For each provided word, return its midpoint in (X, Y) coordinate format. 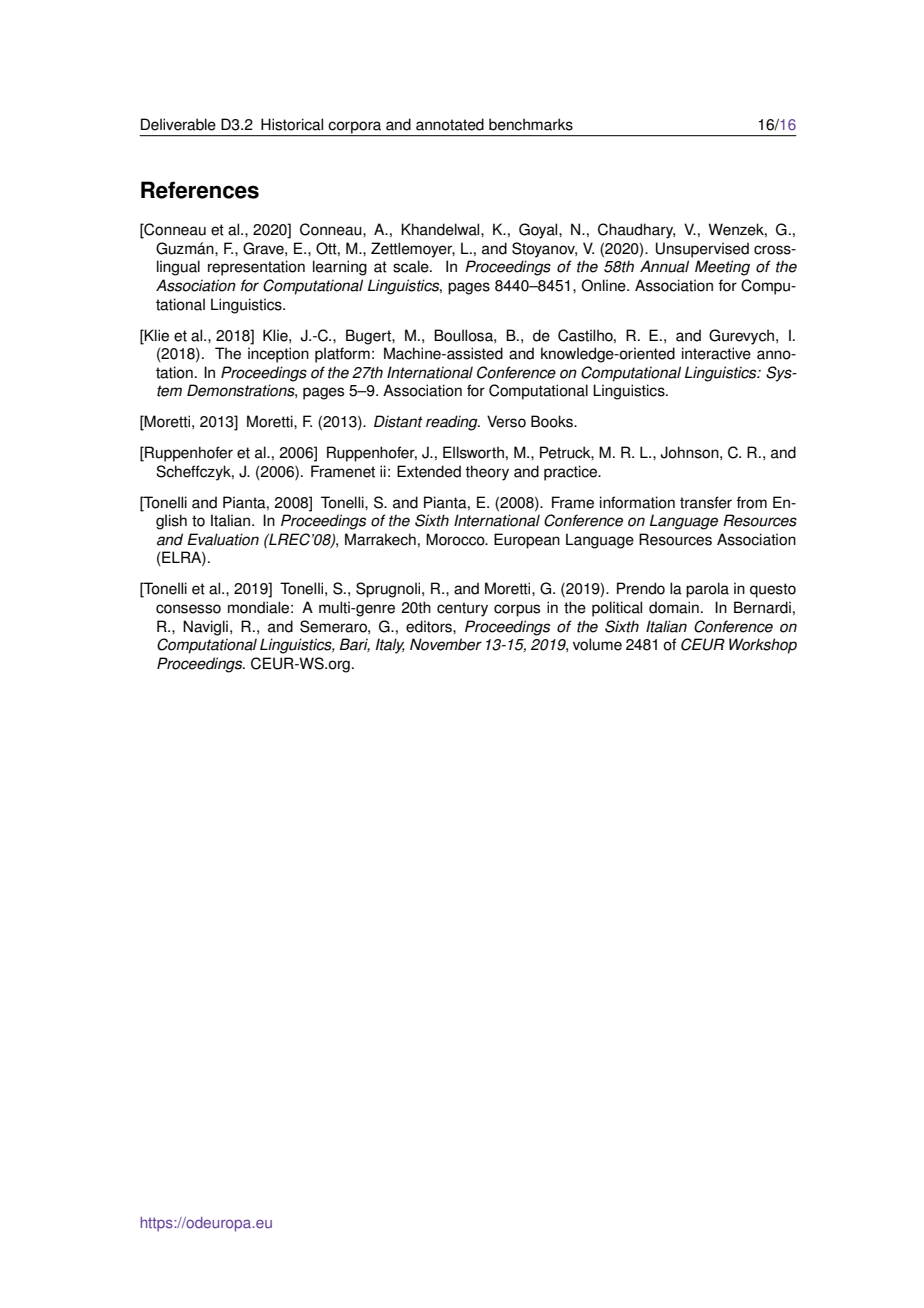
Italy (390, 646)
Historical (292, 124)
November (446, 644)
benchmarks (531, 124)
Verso (506, 421)
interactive (716, 353)
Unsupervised (702, 250)
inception (278, 355)
